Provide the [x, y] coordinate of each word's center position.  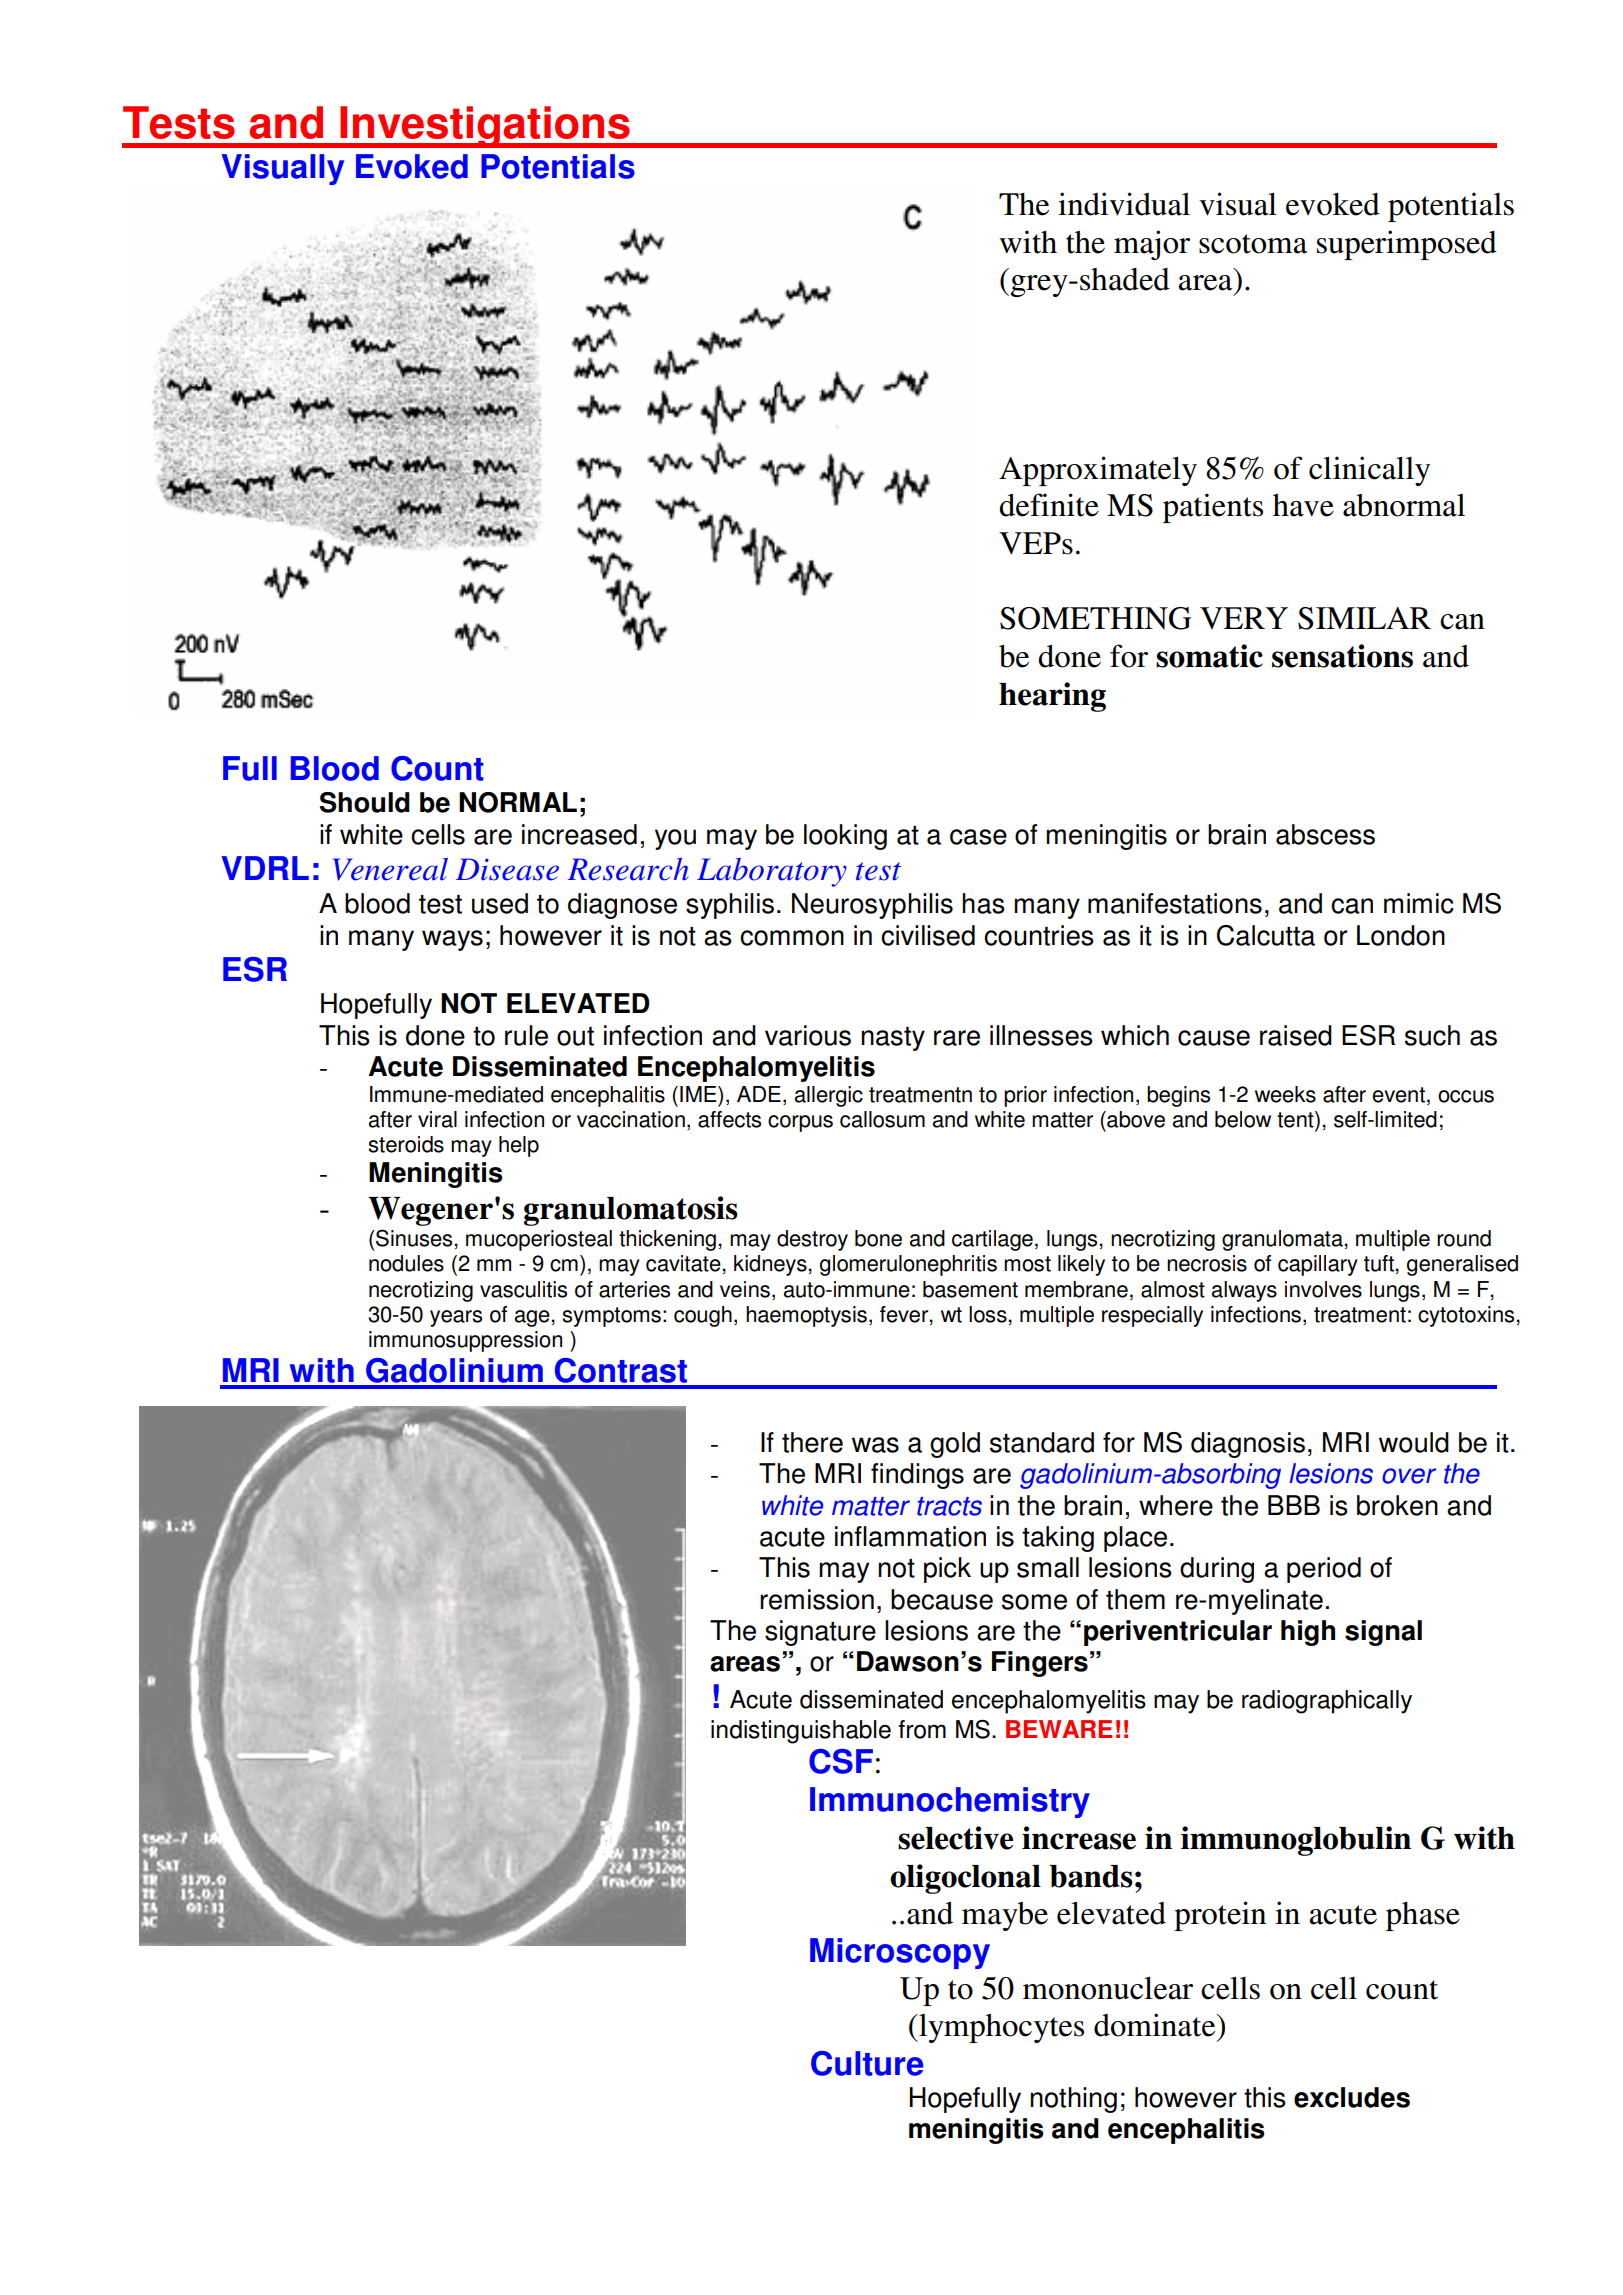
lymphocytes [1000, 2028]
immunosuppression [465, 1341]
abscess [1325, 834]
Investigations [485, 127]
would [1414, 1442]
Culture [867, 2063]
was [875, 1445]
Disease [507, 869]
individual [1124, 204]
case [978, 837]
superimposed [1407, 245]
